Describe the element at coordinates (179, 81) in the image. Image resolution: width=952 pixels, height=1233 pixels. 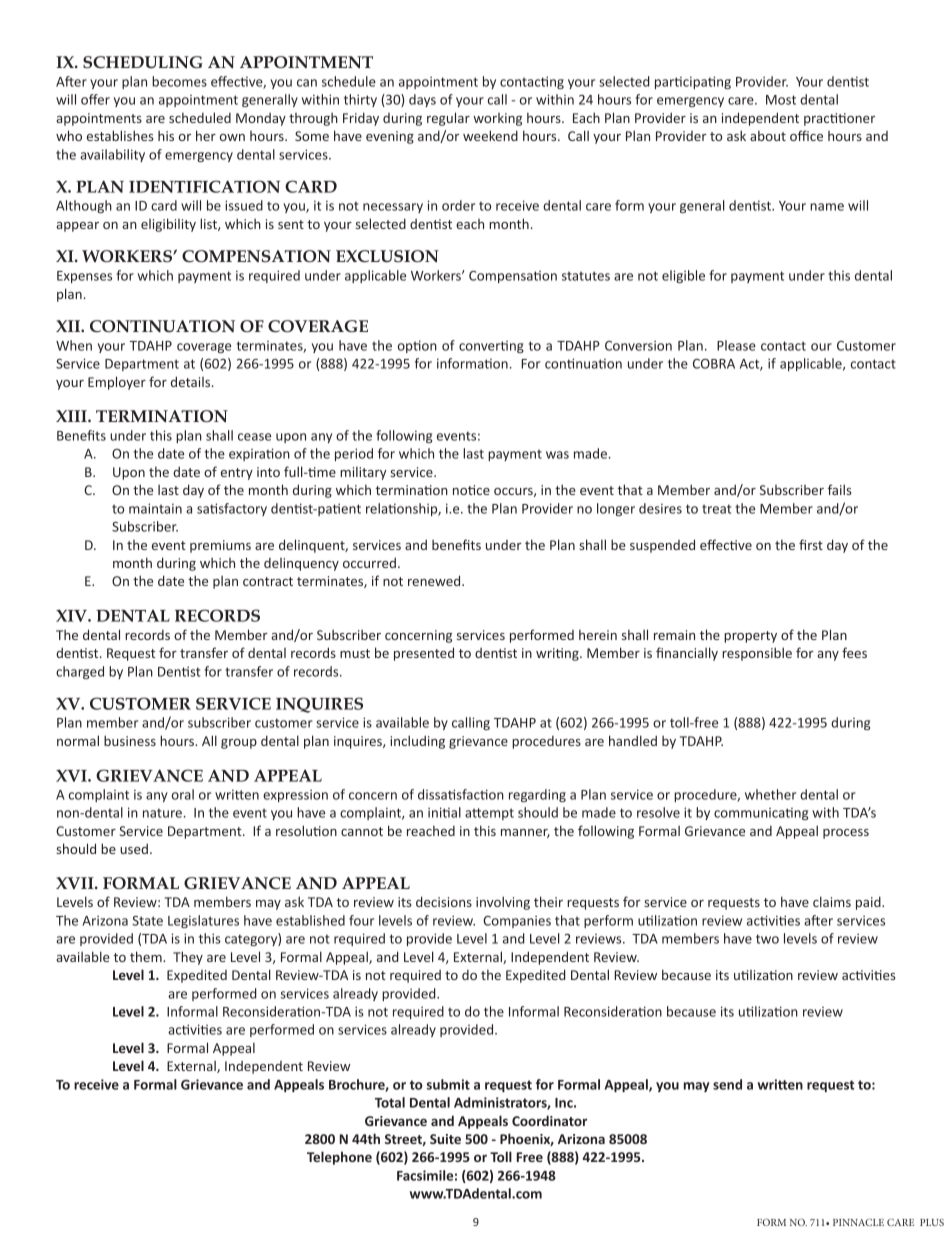
I see `becomes` at that location.
